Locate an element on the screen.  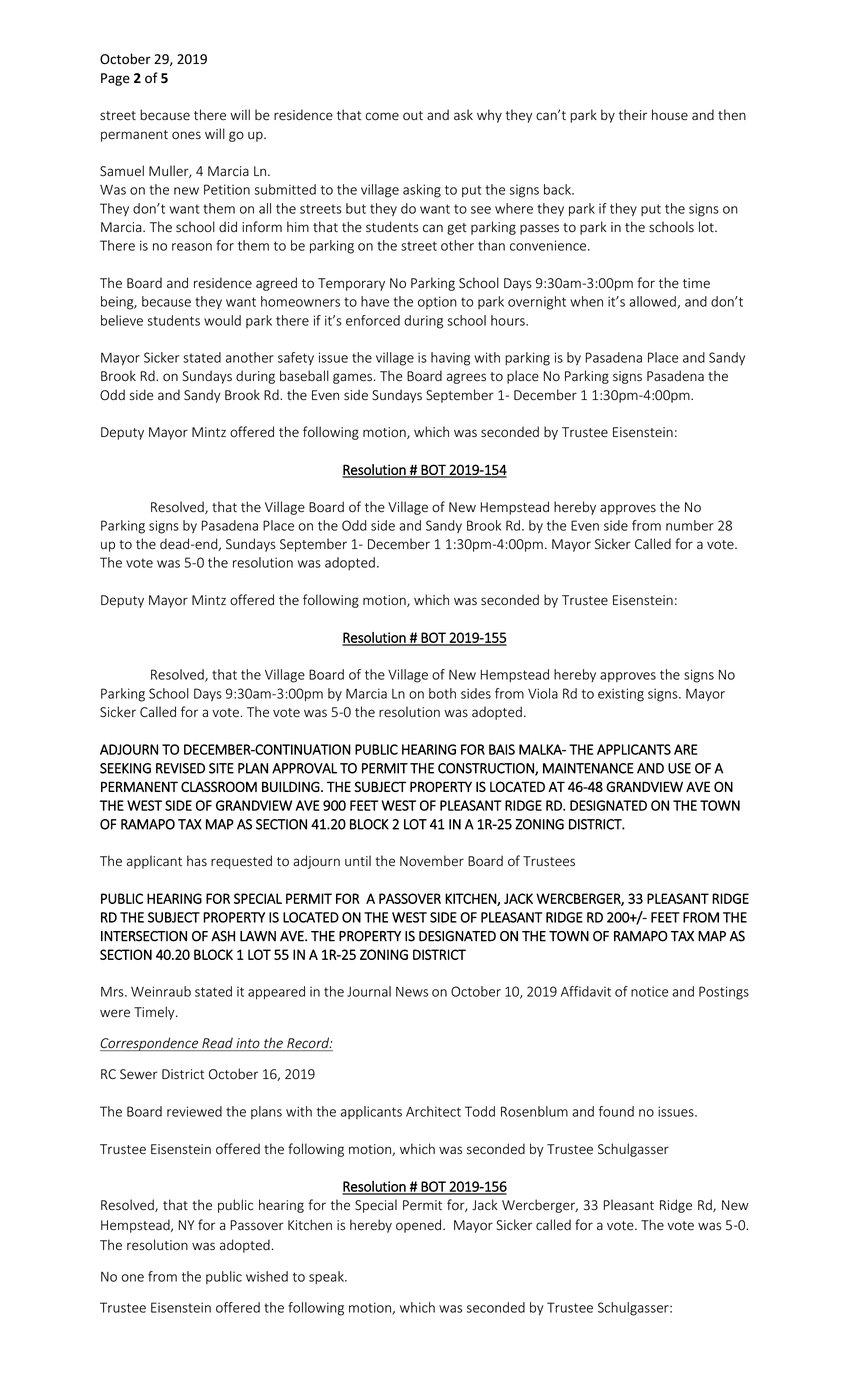
REVISED is located at coordinates (180, 768).
